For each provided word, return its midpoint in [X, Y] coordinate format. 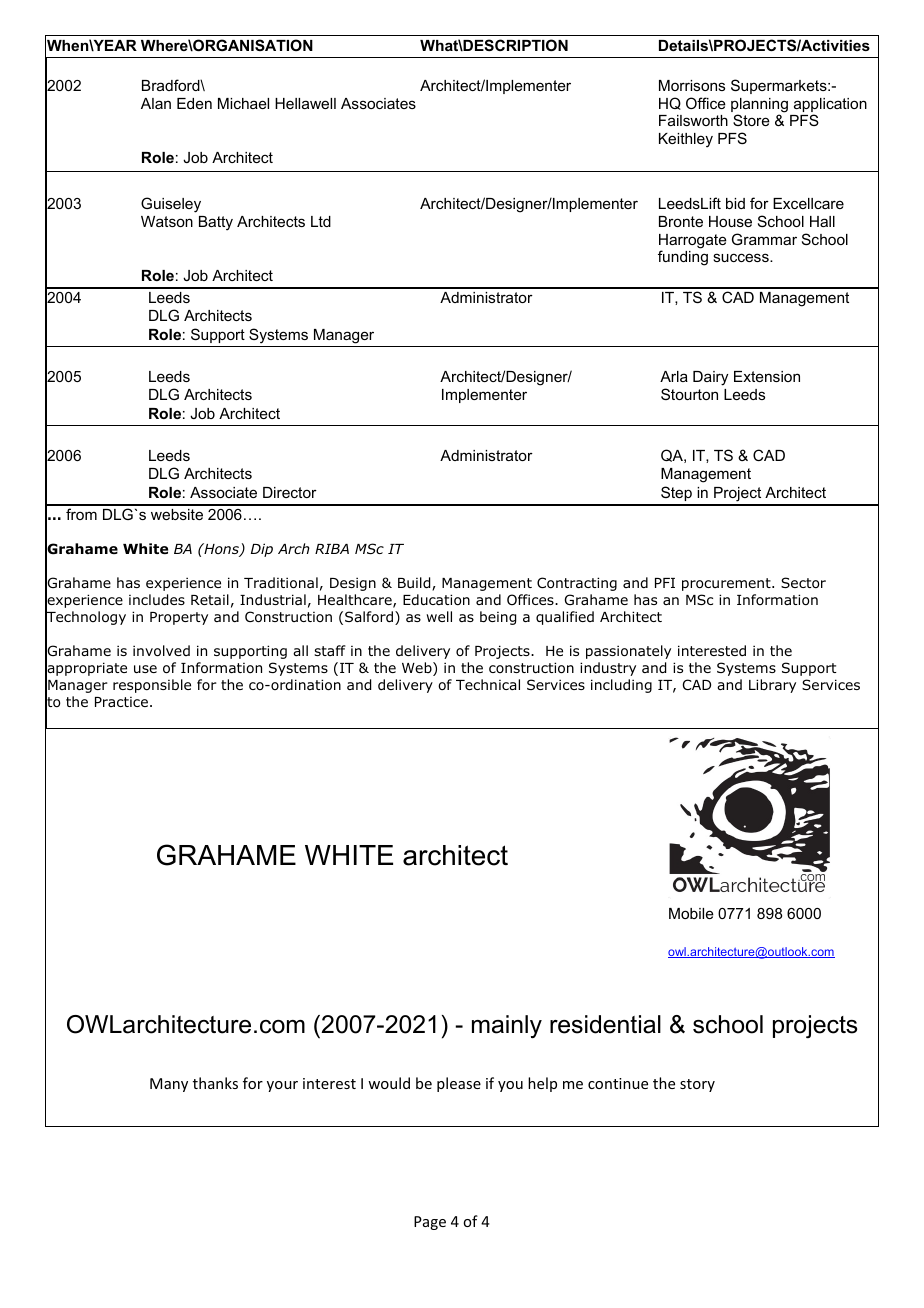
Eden [194, 103]
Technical [488, 684]
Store [751, 120]
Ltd [321, 221]
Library [772, 686]
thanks [215, 1083]
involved [161, 651]
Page [430, 1223]
